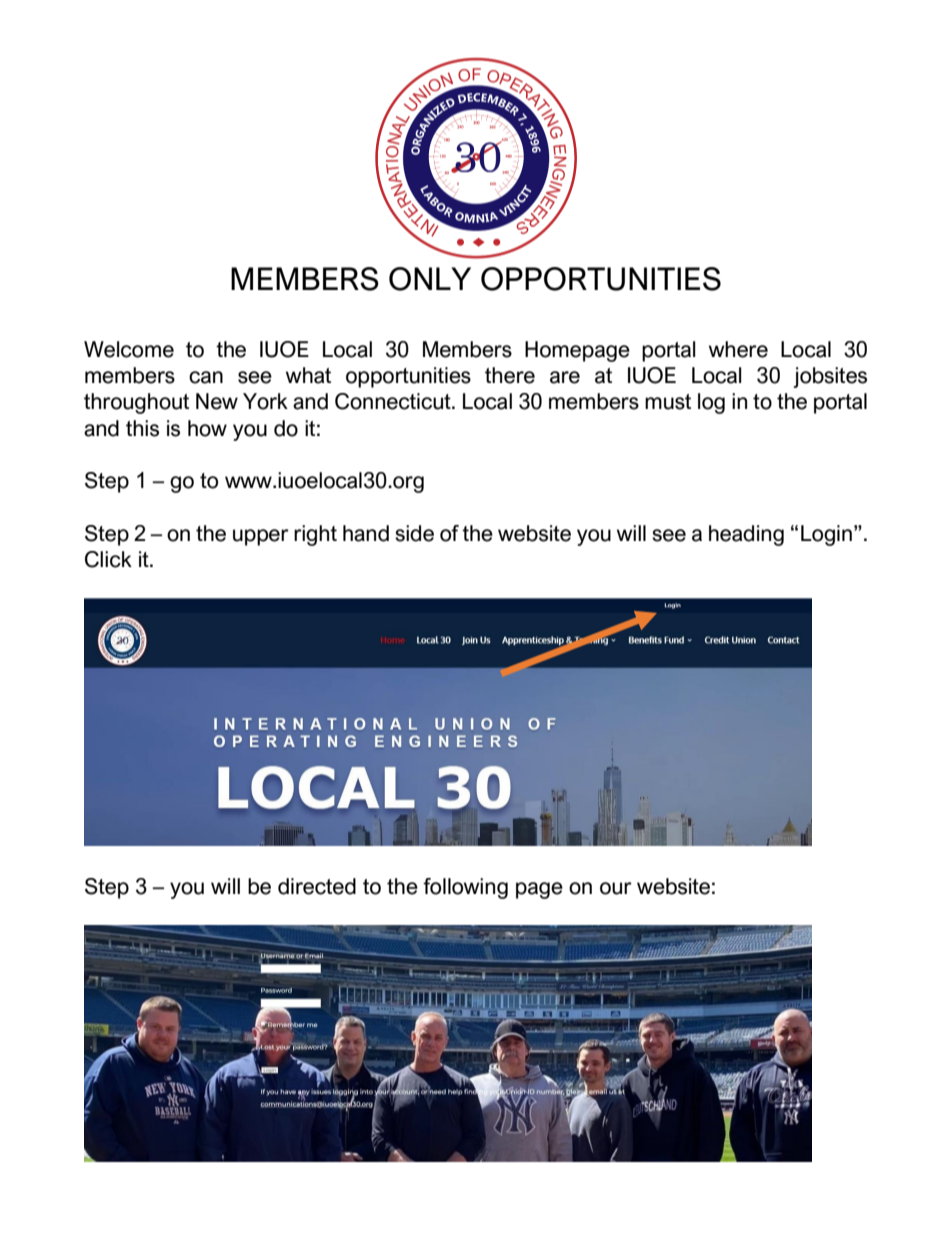  What do you see at coordinates (129, 349) in the screenshot?
I see `Welcome` at bounding box center [129, 349].
